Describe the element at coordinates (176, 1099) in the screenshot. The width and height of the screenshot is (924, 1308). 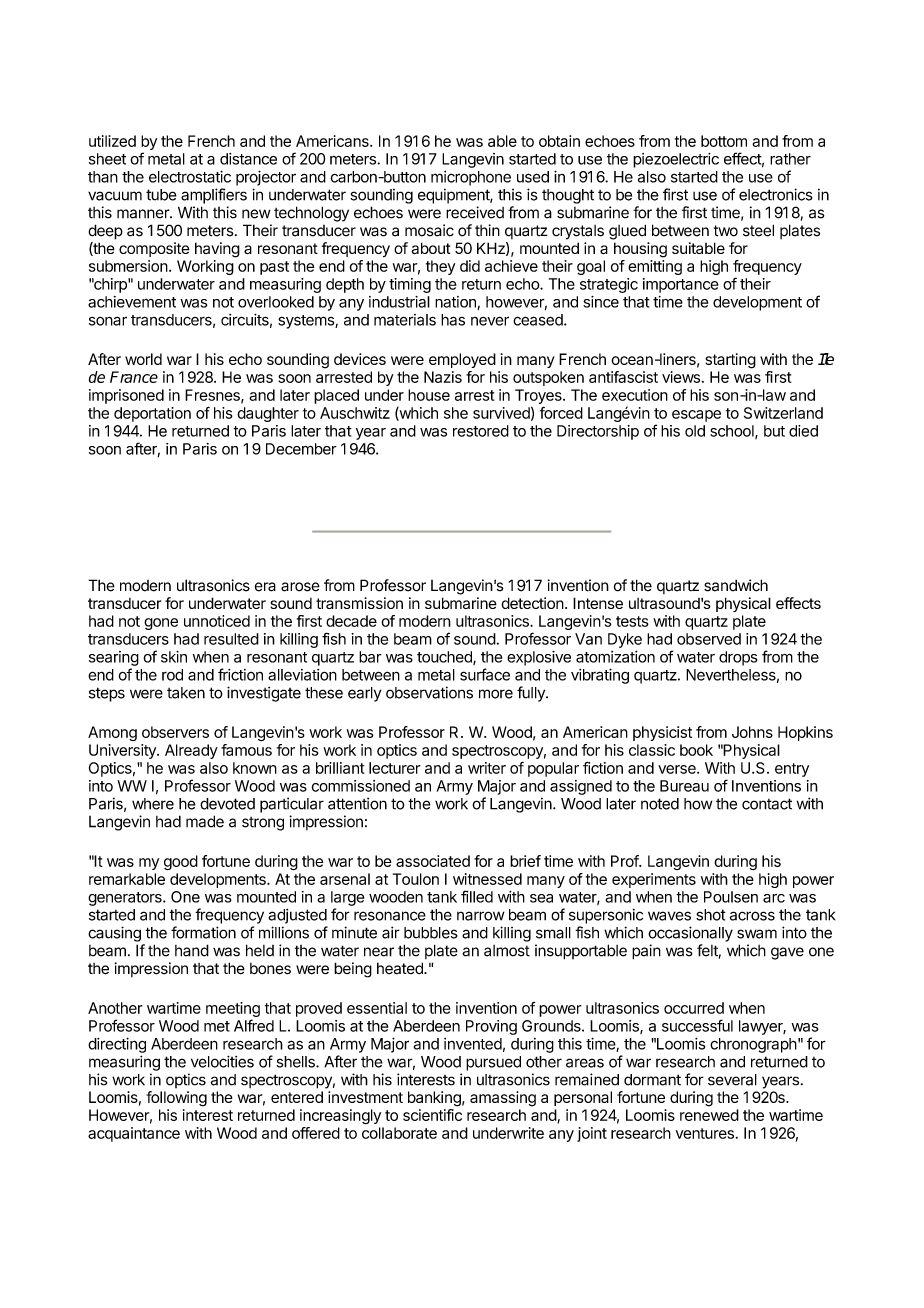
I see `following` at that location.
